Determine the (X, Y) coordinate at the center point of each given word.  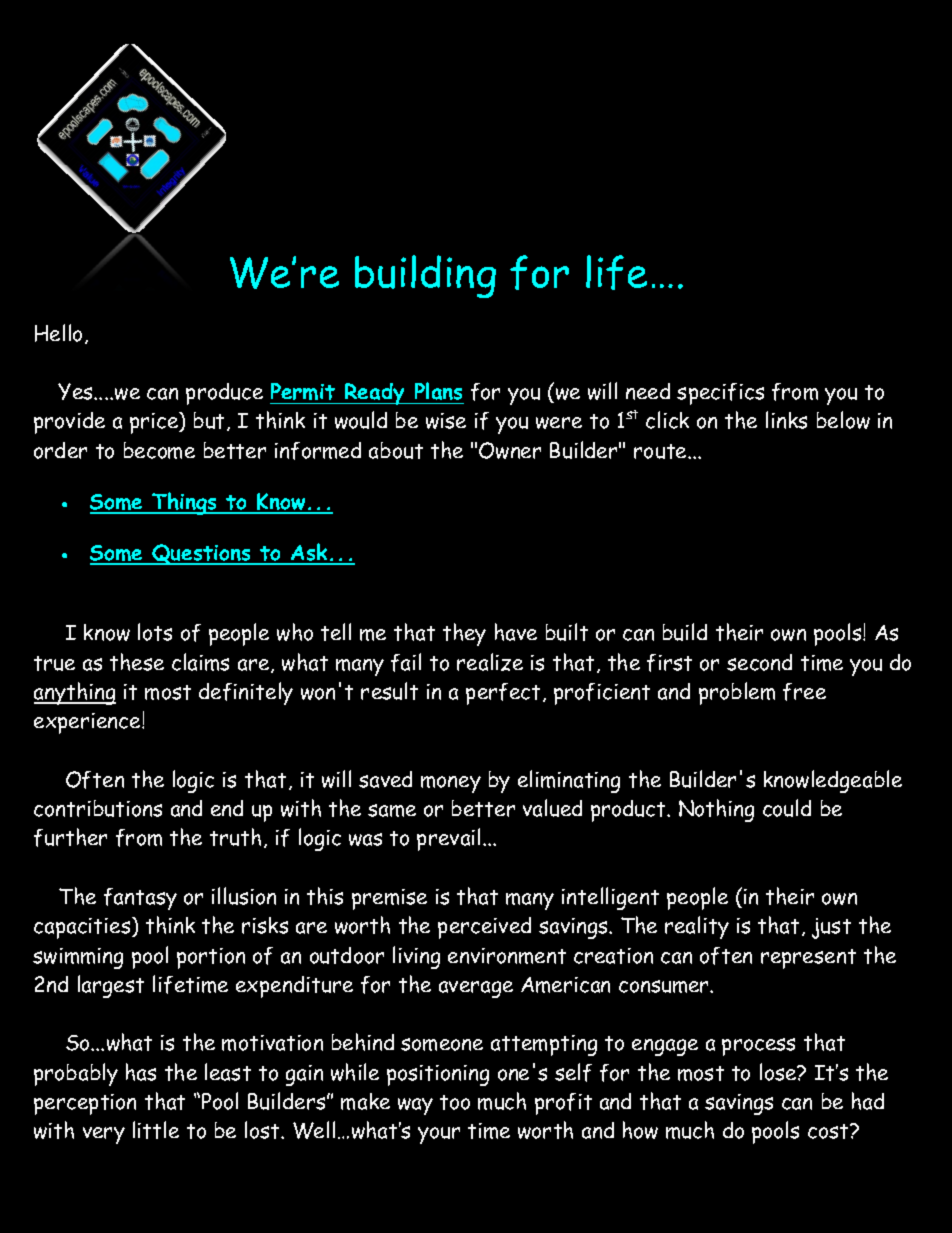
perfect (503, 694)
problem (737, 693)
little (156, 1130)
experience (88, 723)
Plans (438, 391)
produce (224, 394)
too (455, 1102)
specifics (720, 394)
